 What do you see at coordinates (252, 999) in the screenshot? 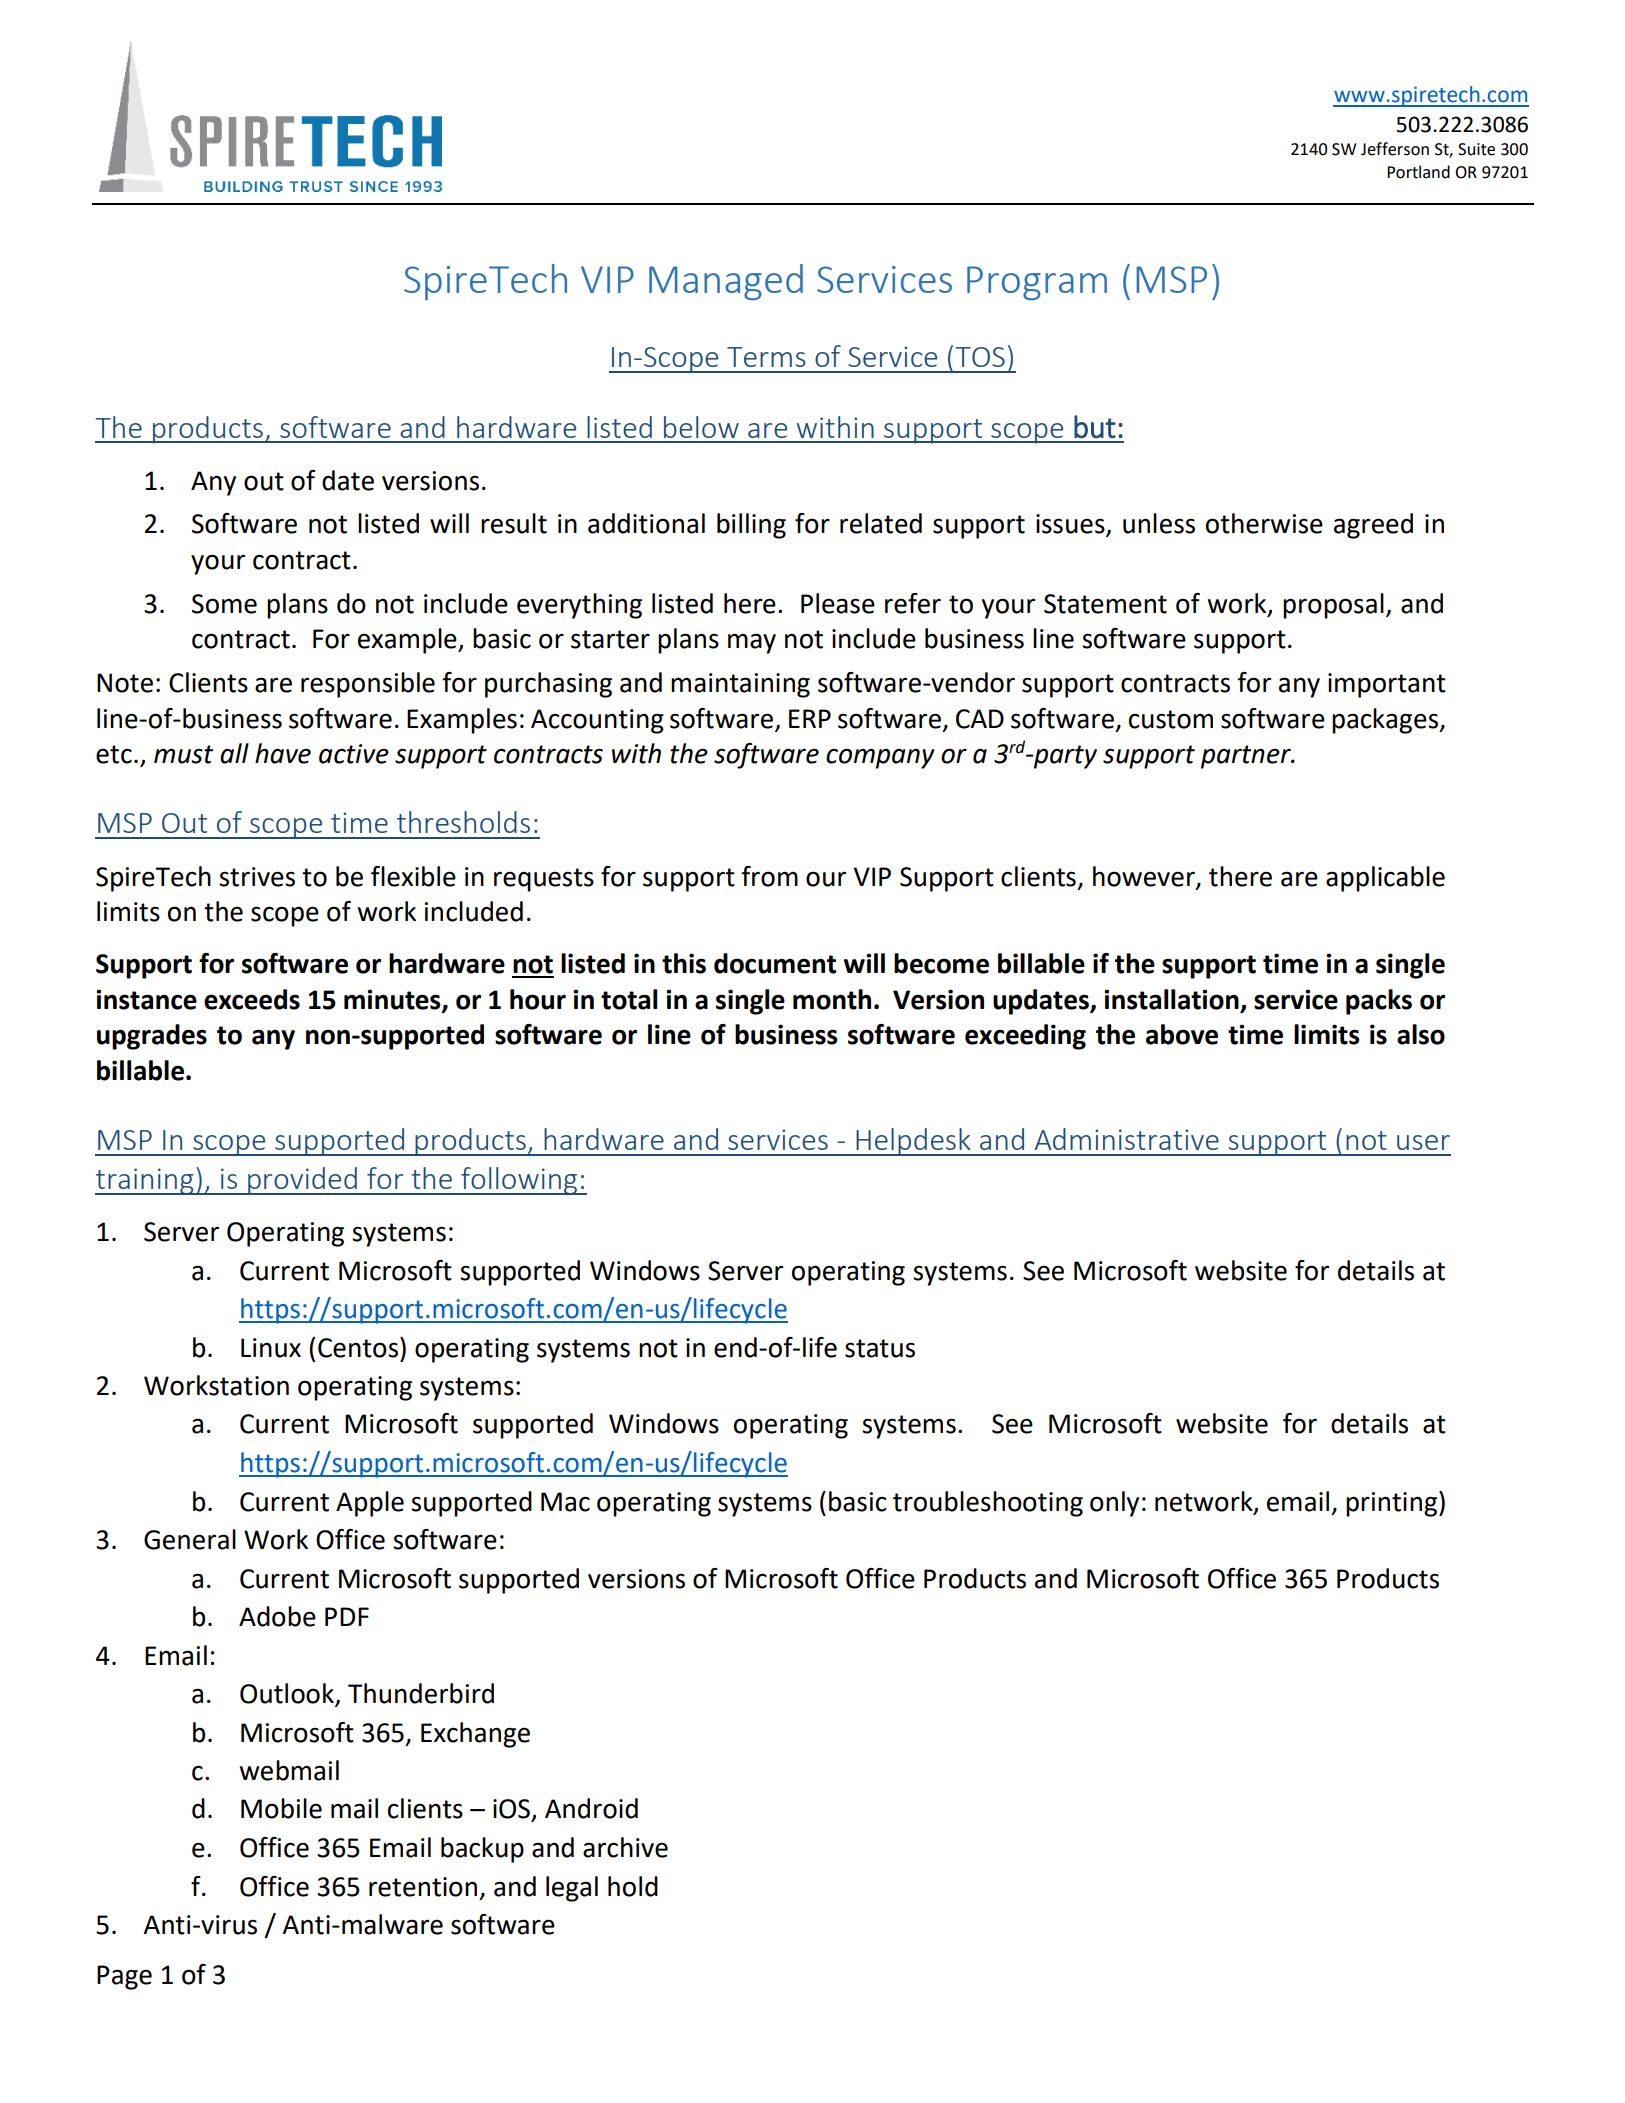
I see `exceeds` at bounding box center [252, 999].
